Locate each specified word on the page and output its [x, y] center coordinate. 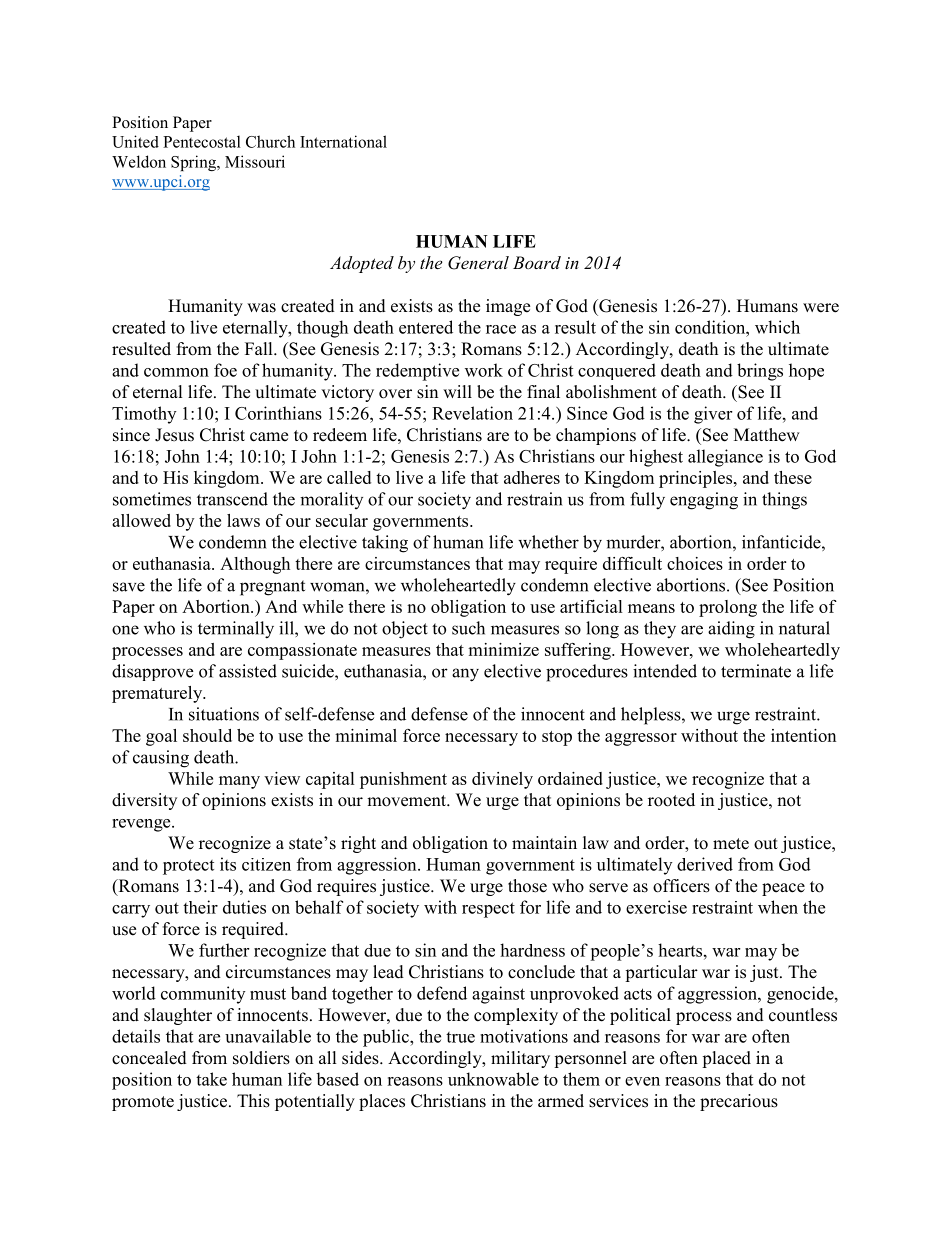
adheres [532, 477]
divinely [502, 780]
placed [726, 1059]
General [478, 263]
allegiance [725, 458]
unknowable [493, 1079]
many [239, 782]
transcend [232, 499]
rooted [671, 800]
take [211, 1079]
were [821, 308]
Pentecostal [202, 141]
